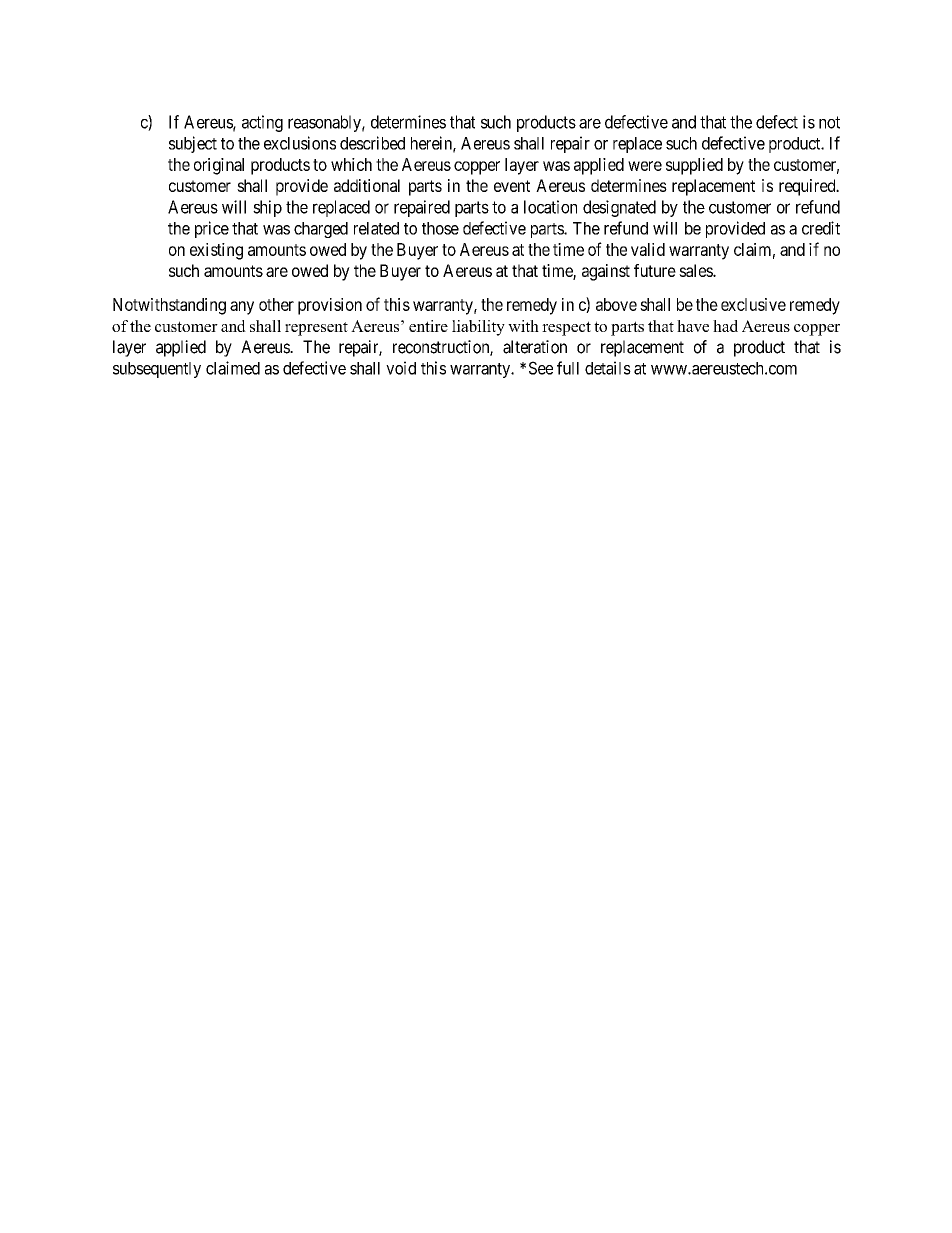  I want to click on those, so click(440, 228).
